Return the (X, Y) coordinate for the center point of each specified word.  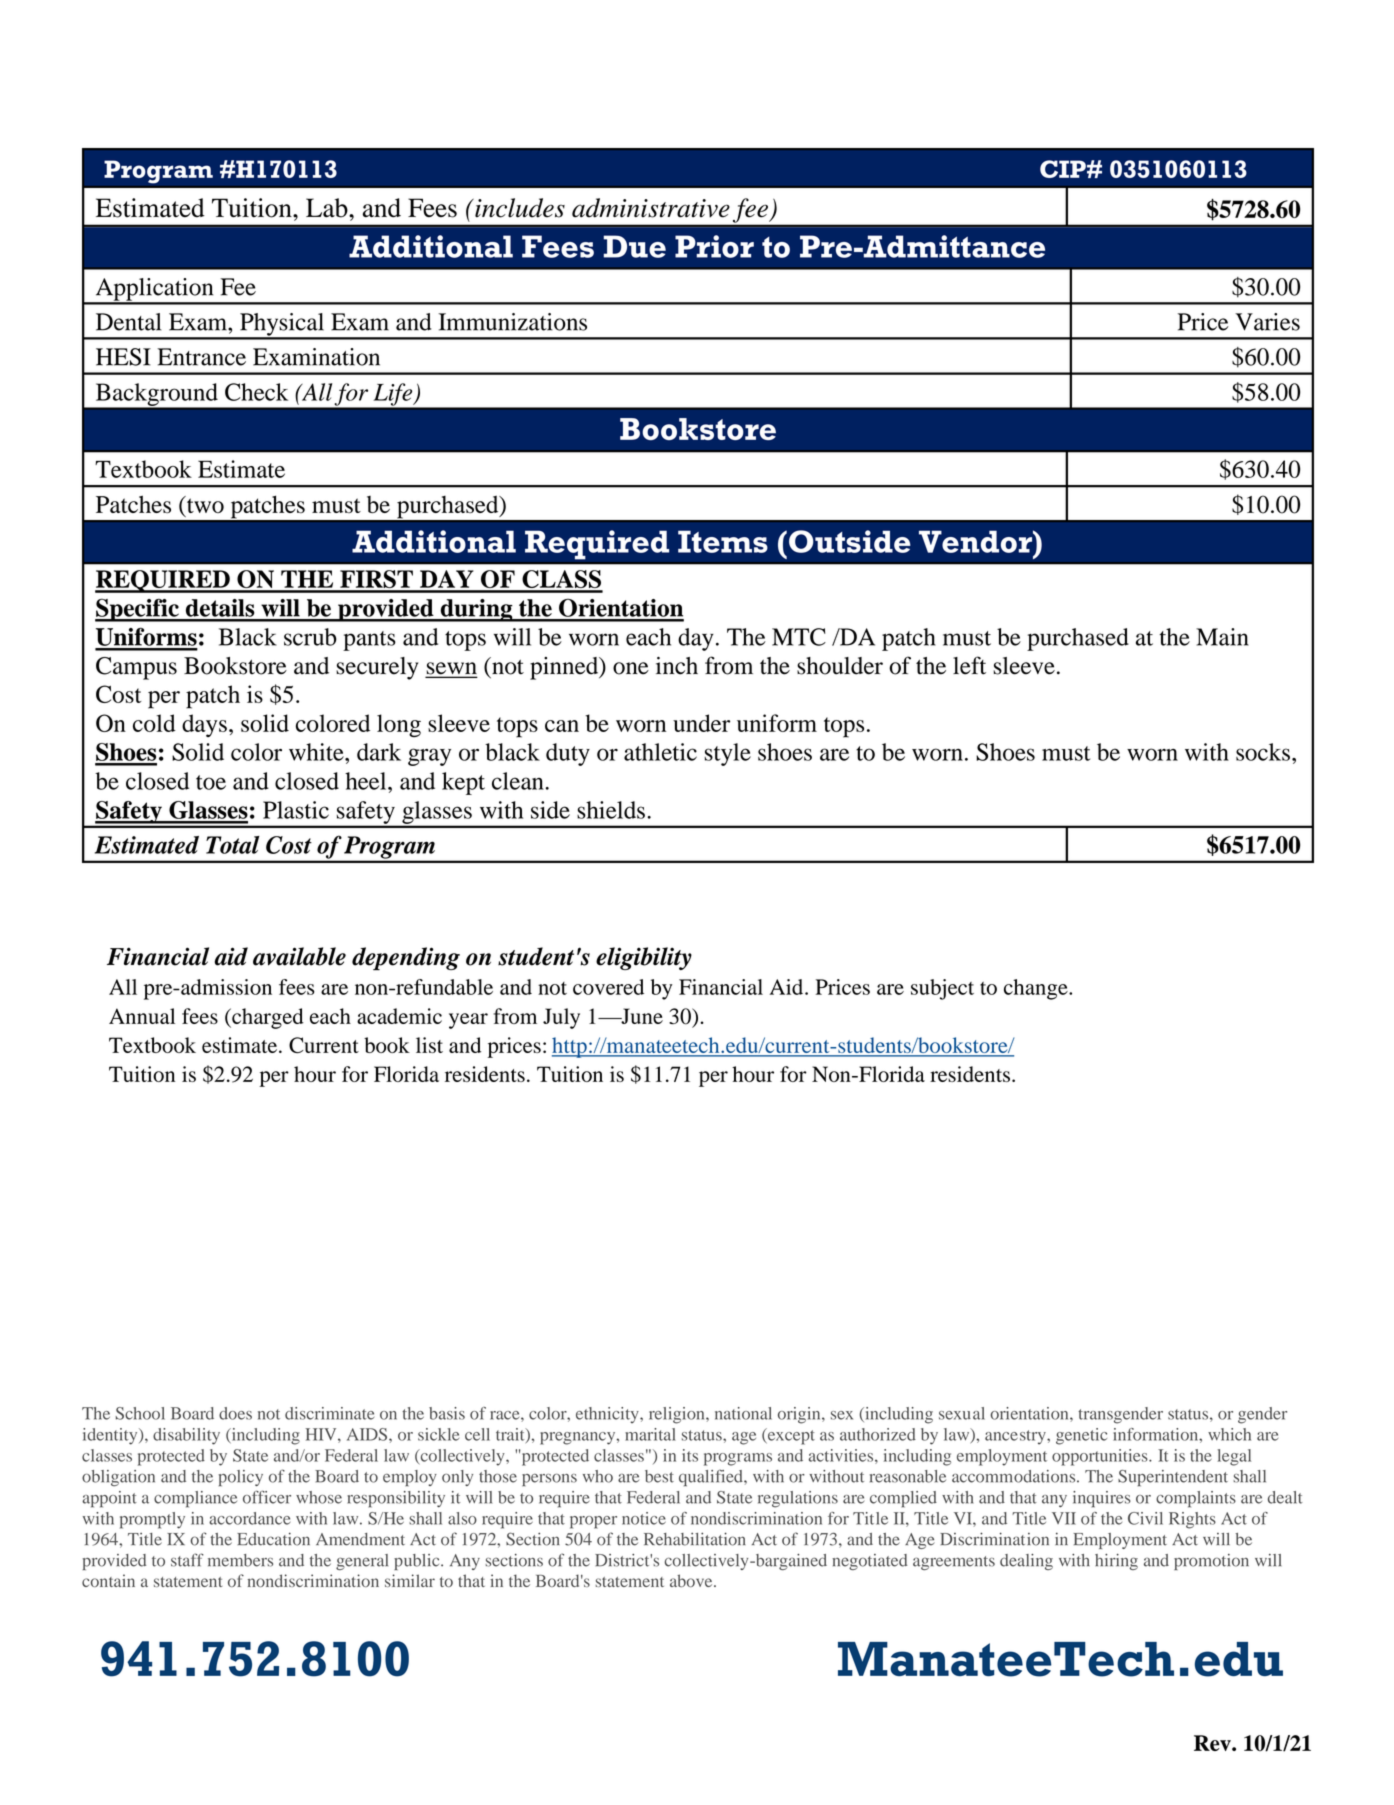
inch (677, 666)
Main (1222, 637)
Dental (128, 322)
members (240, 1560)
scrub (310, 637)
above (692, 1580)
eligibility (644, 958)
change (1037, 989)
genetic (1081, 1436)
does (235, 1413)
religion (678, 1415)
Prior (714, 246)
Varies (1267, 322)
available (299, 956)
